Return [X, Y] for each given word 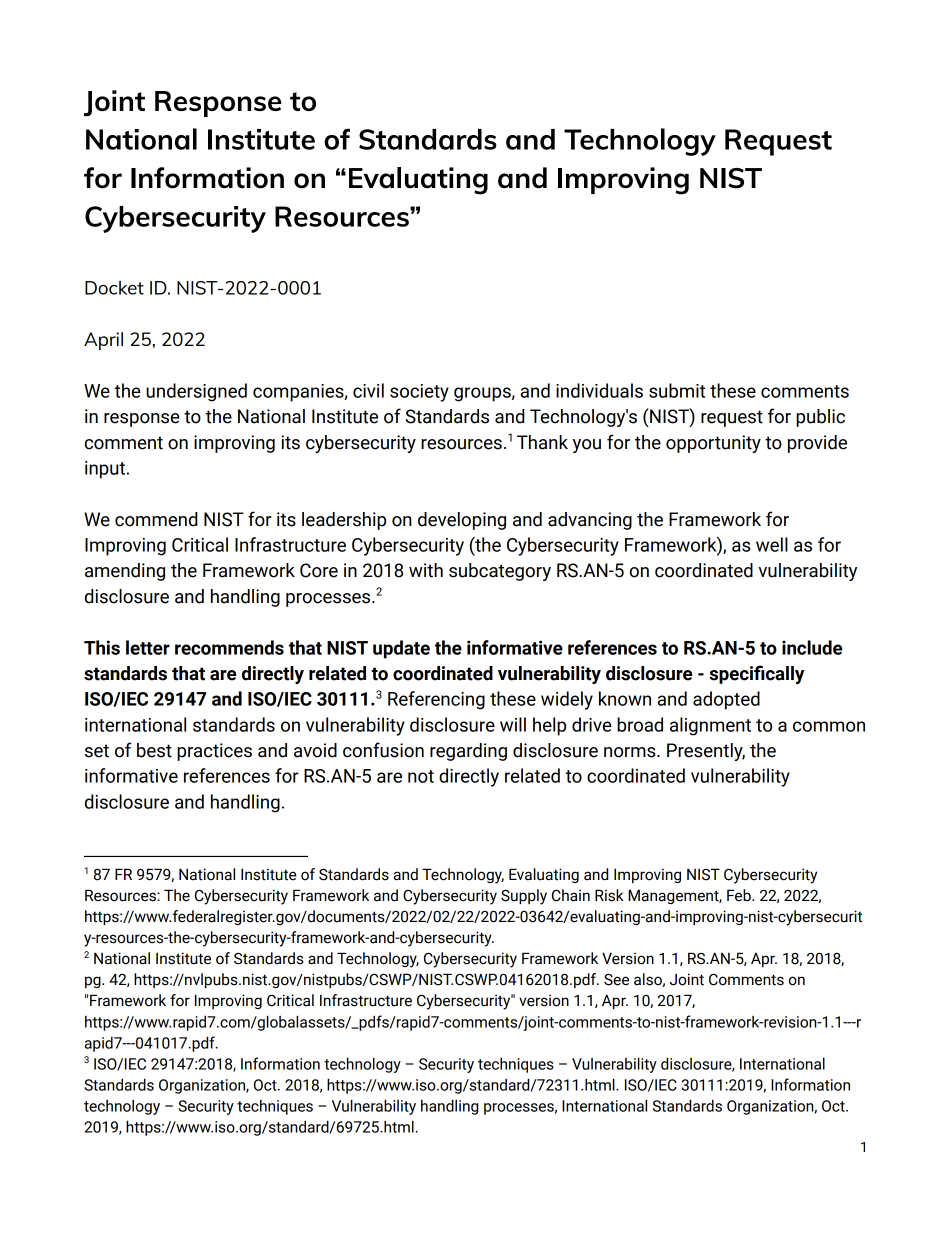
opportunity [713, 444]
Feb [740, 895]
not [421, 776]
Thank [542, 442]
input [105, 470]
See [616, 980]
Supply [524, 897]
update [401, 649]
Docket [114, 287]
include [812, 647]
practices [214, 752]
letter [148, 647]
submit [677, 390]
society [419, 393]
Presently [706, 752]
